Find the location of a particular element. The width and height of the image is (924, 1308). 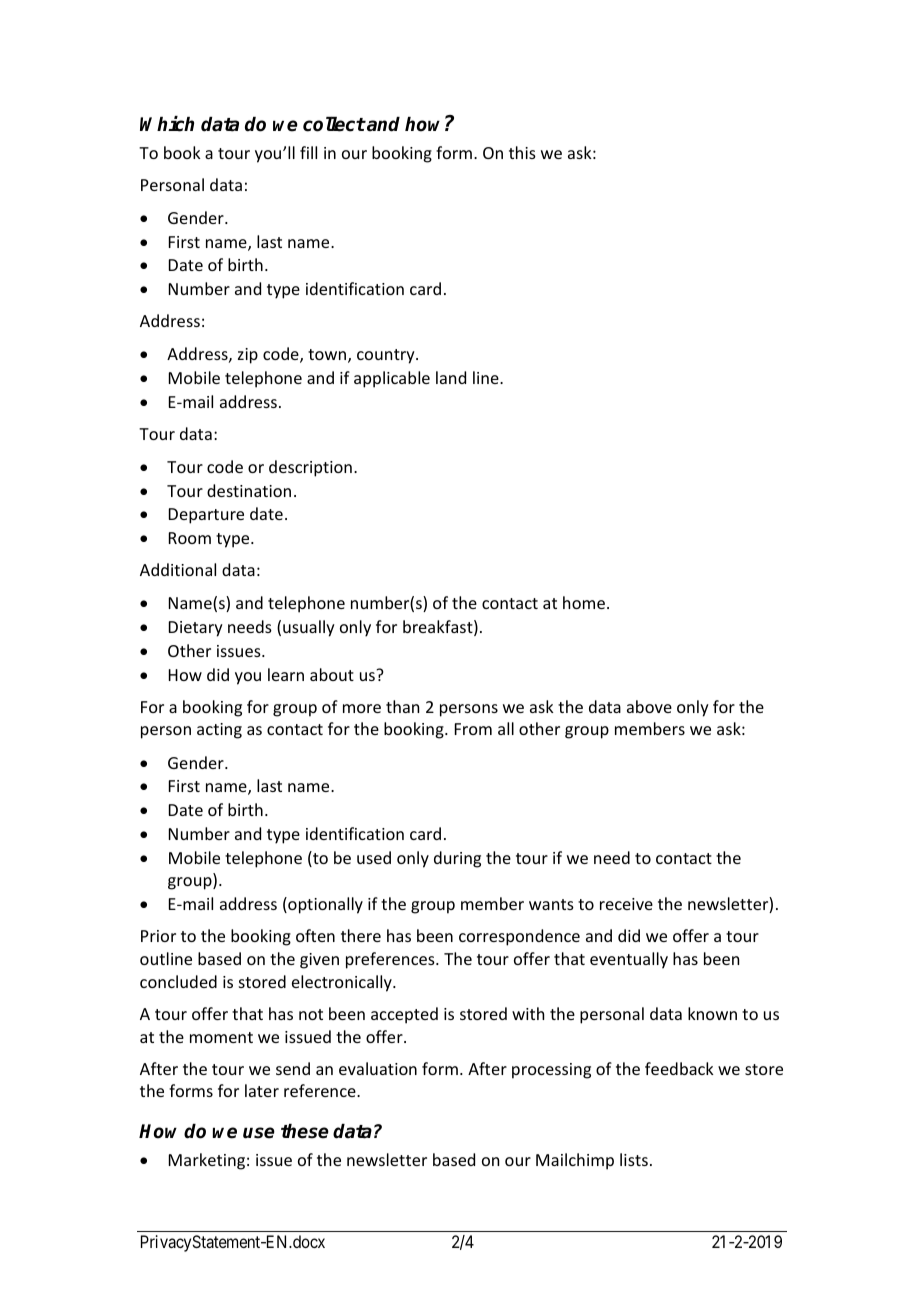

above is located at coordinates (649, 706).
